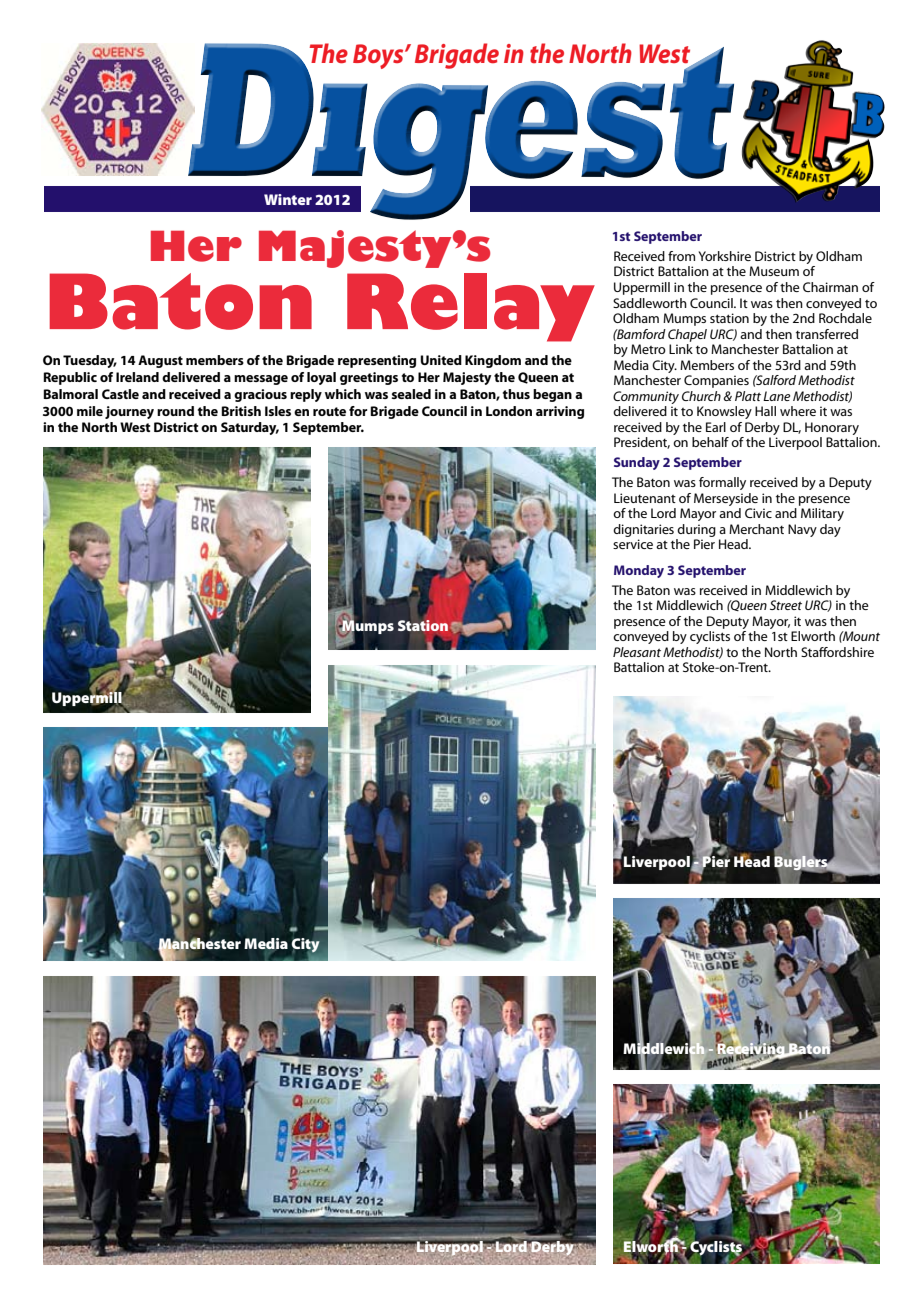 The height and width of the image is (1308, 924). What do you see at coordinates (681, 256) in the image?
I see `from` at bounding box center [681, 256].
